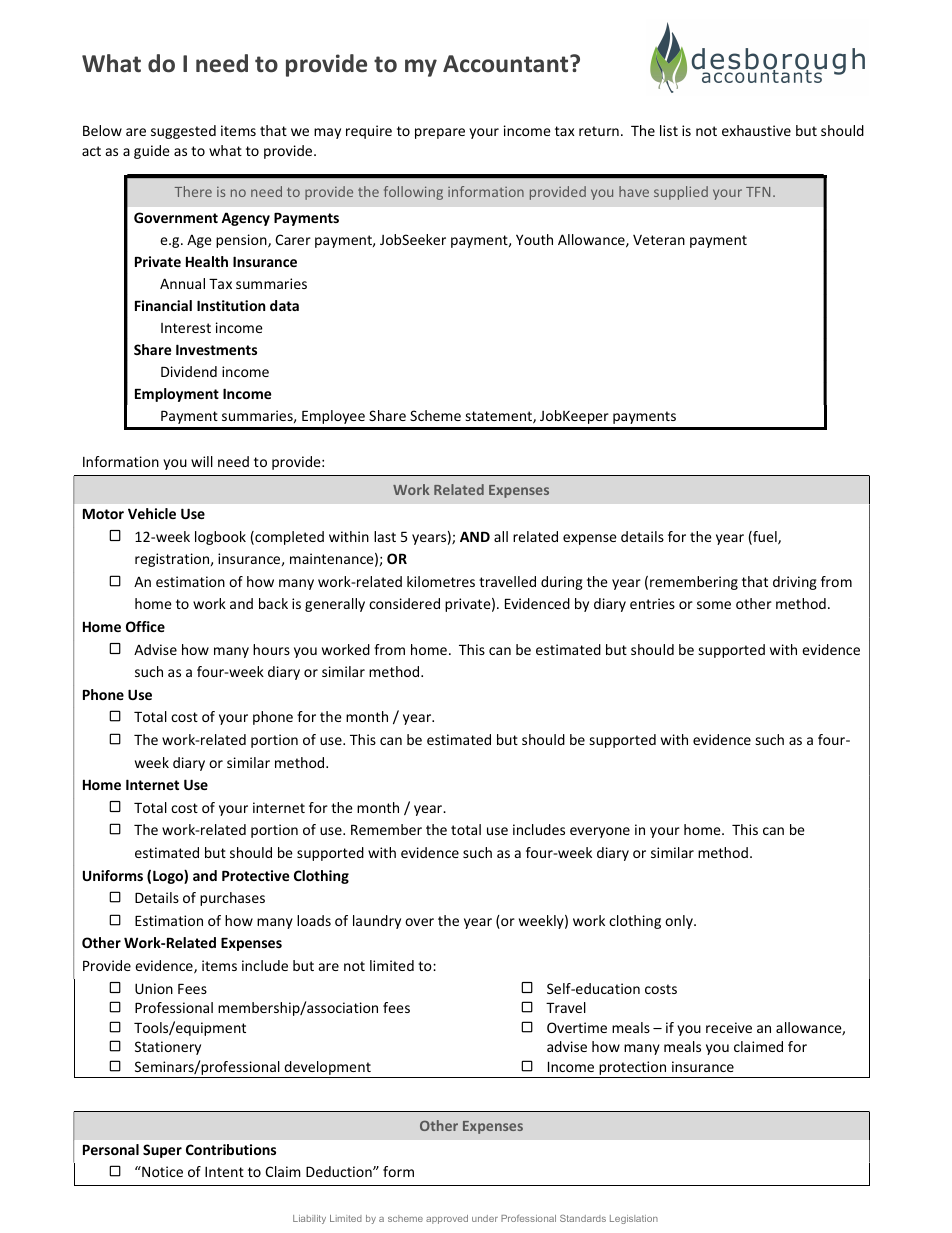 This screenshot has height=1233, width=952. I want to click on approved, so click(447, 1219).
